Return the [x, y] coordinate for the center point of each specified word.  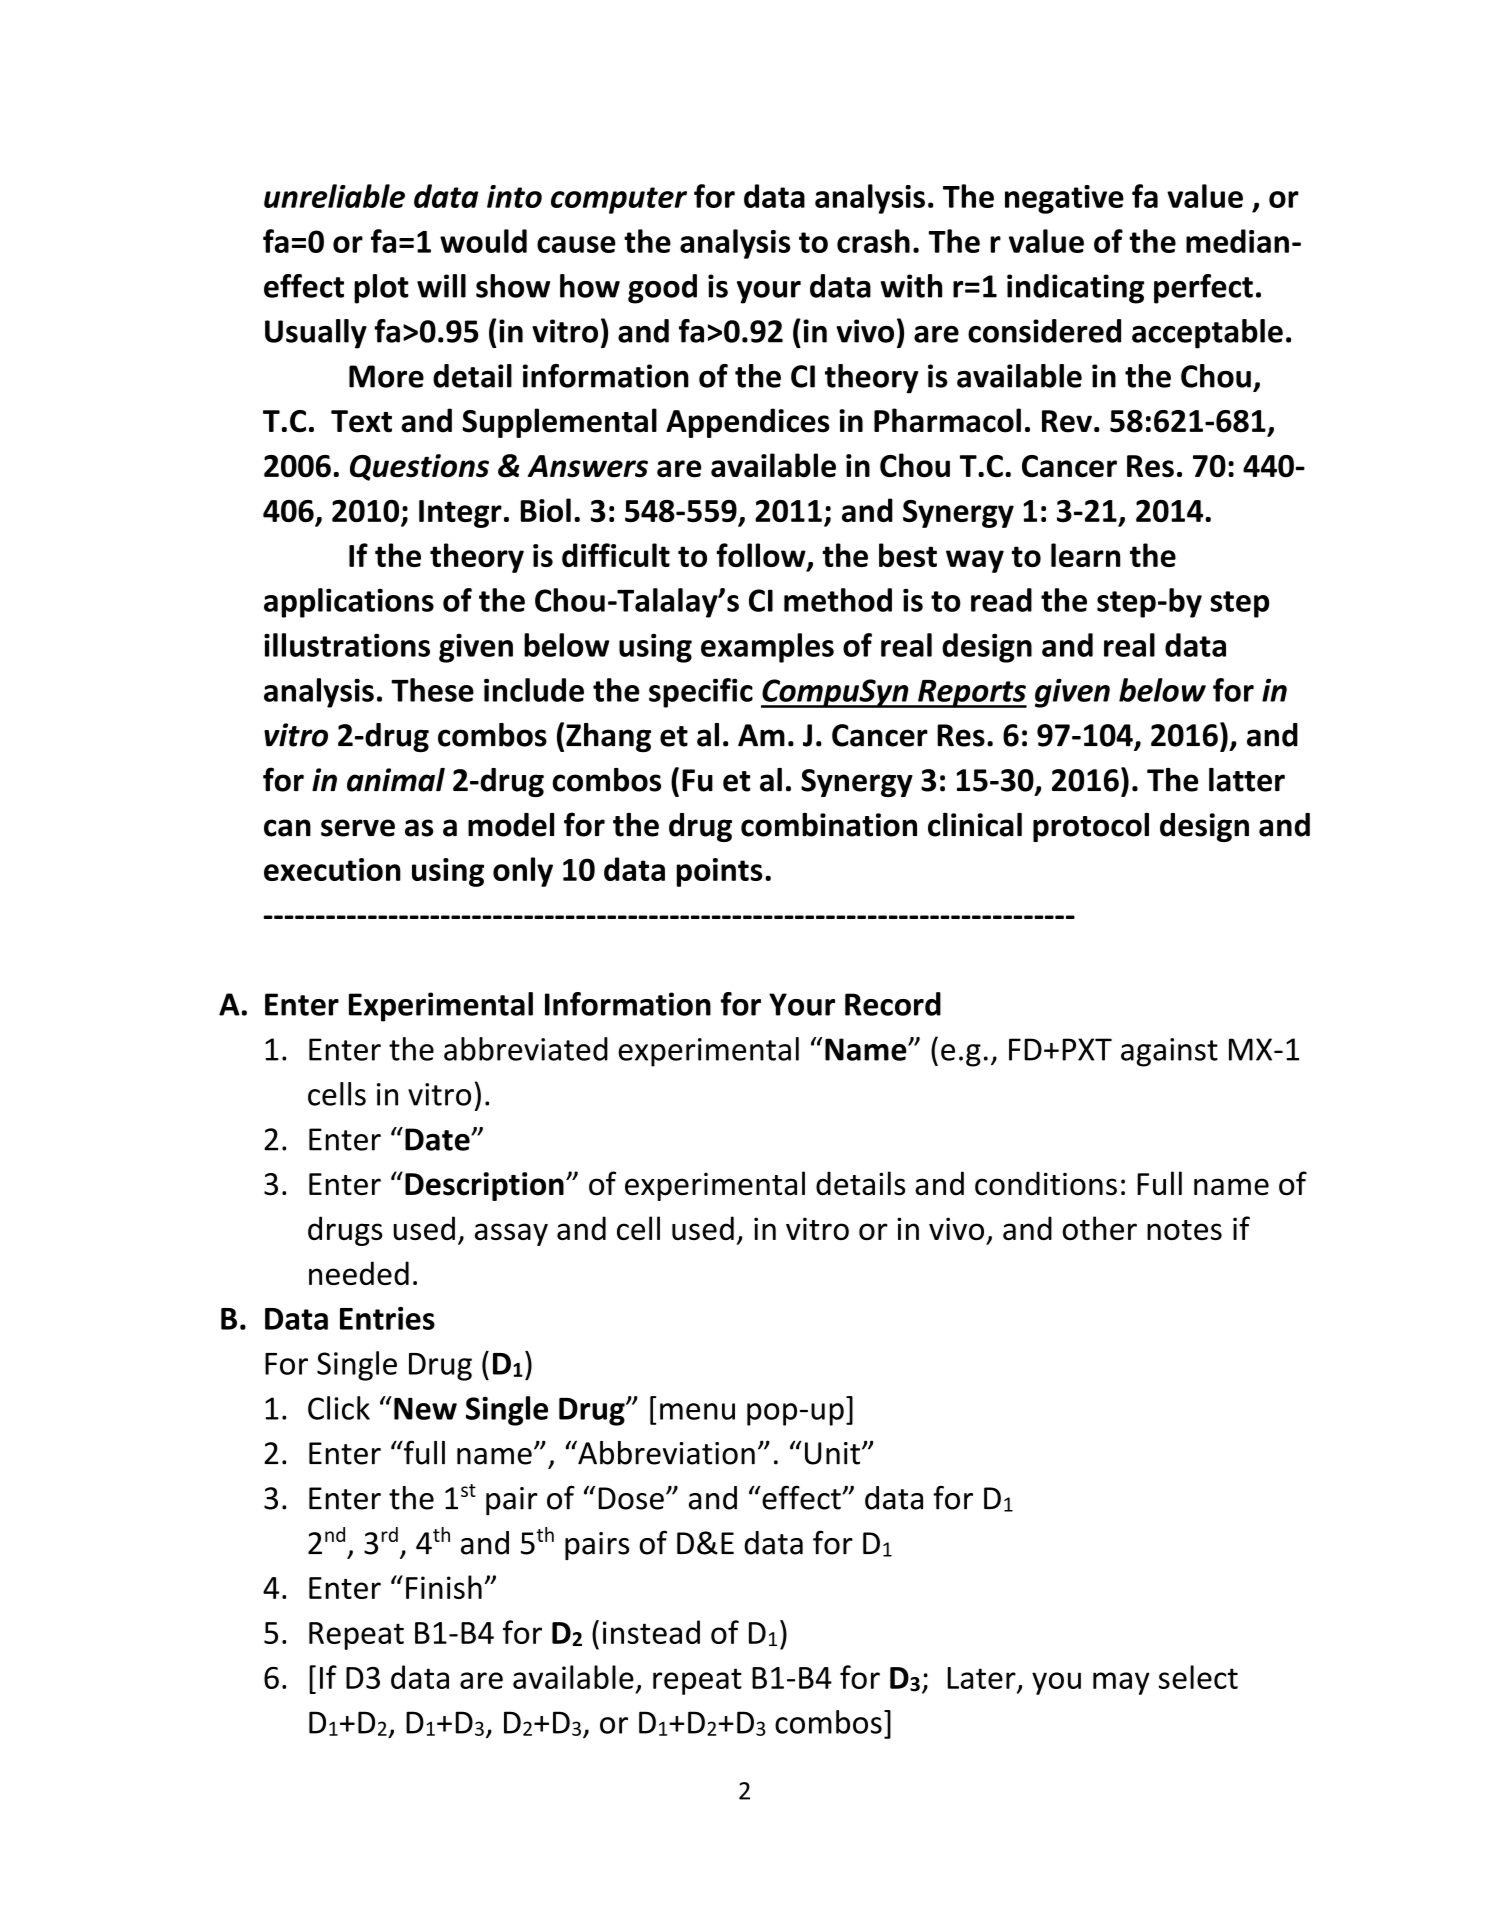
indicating [1075, 289]
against [1169, 1052]
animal [396, 780]
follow [762, 556]
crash [873, 241]
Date [438, 1139]
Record [893, 1004]
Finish [444, 1587]
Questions [419, 467]
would [483, 241]
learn [1085, 555]
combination [829, 825]
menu [697, 1411]
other [1099, 1228]
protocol [1091, 827]
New [425, 1408]
